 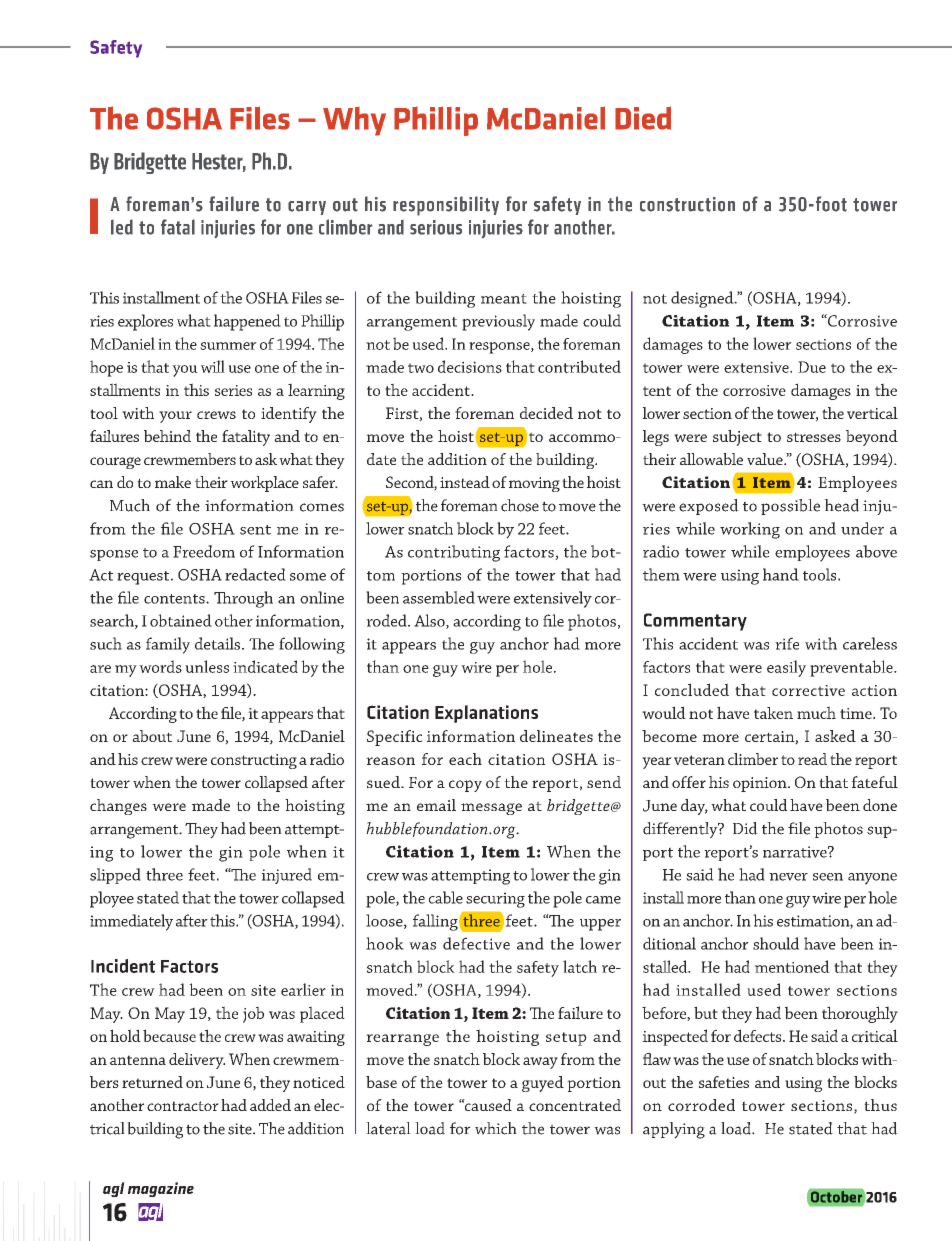 What do you see at coordinates (465, 482) in the image?
I see `instead` at bounding box center [465, 482].
